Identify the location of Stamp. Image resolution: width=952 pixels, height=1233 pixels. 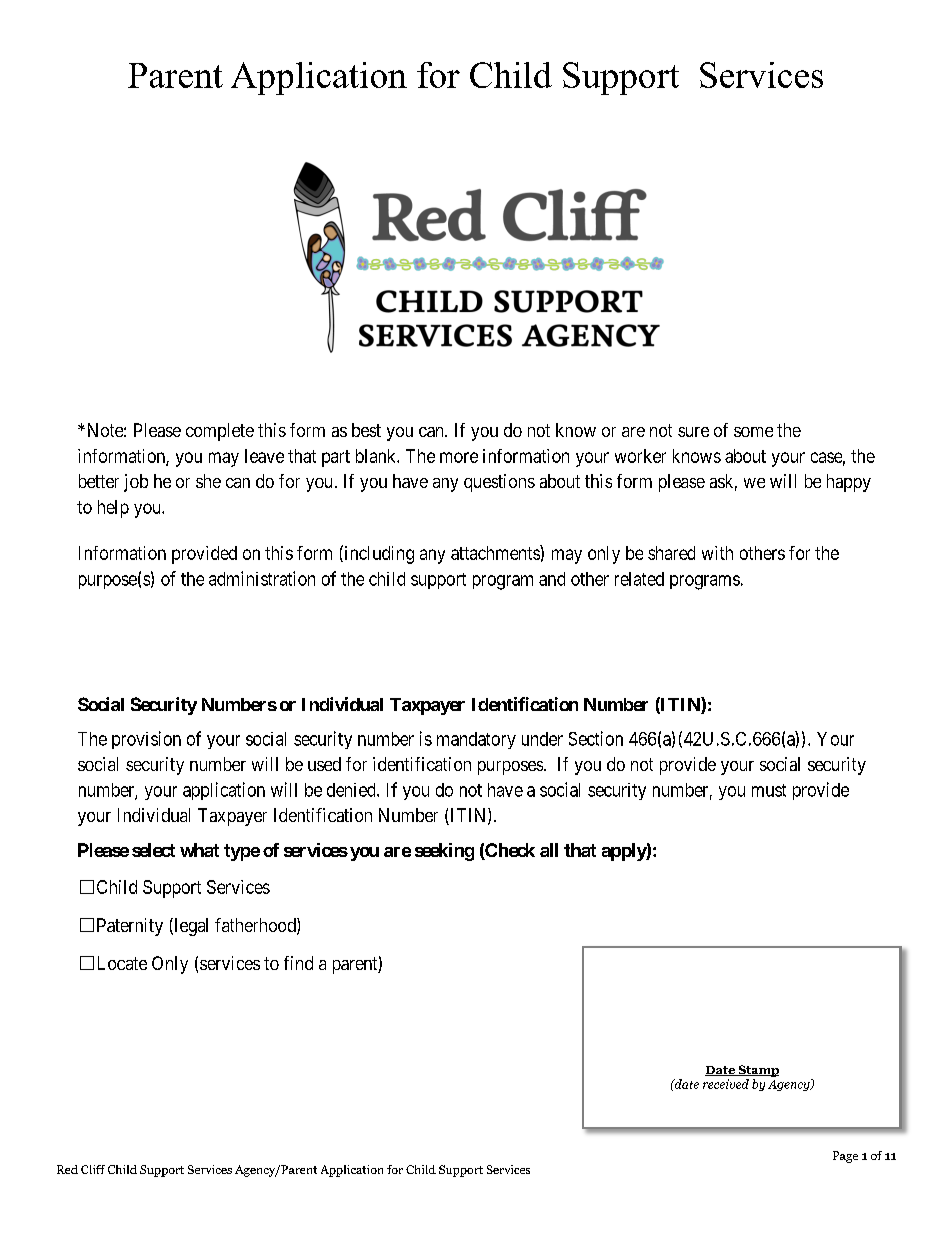
(757, 1072).
